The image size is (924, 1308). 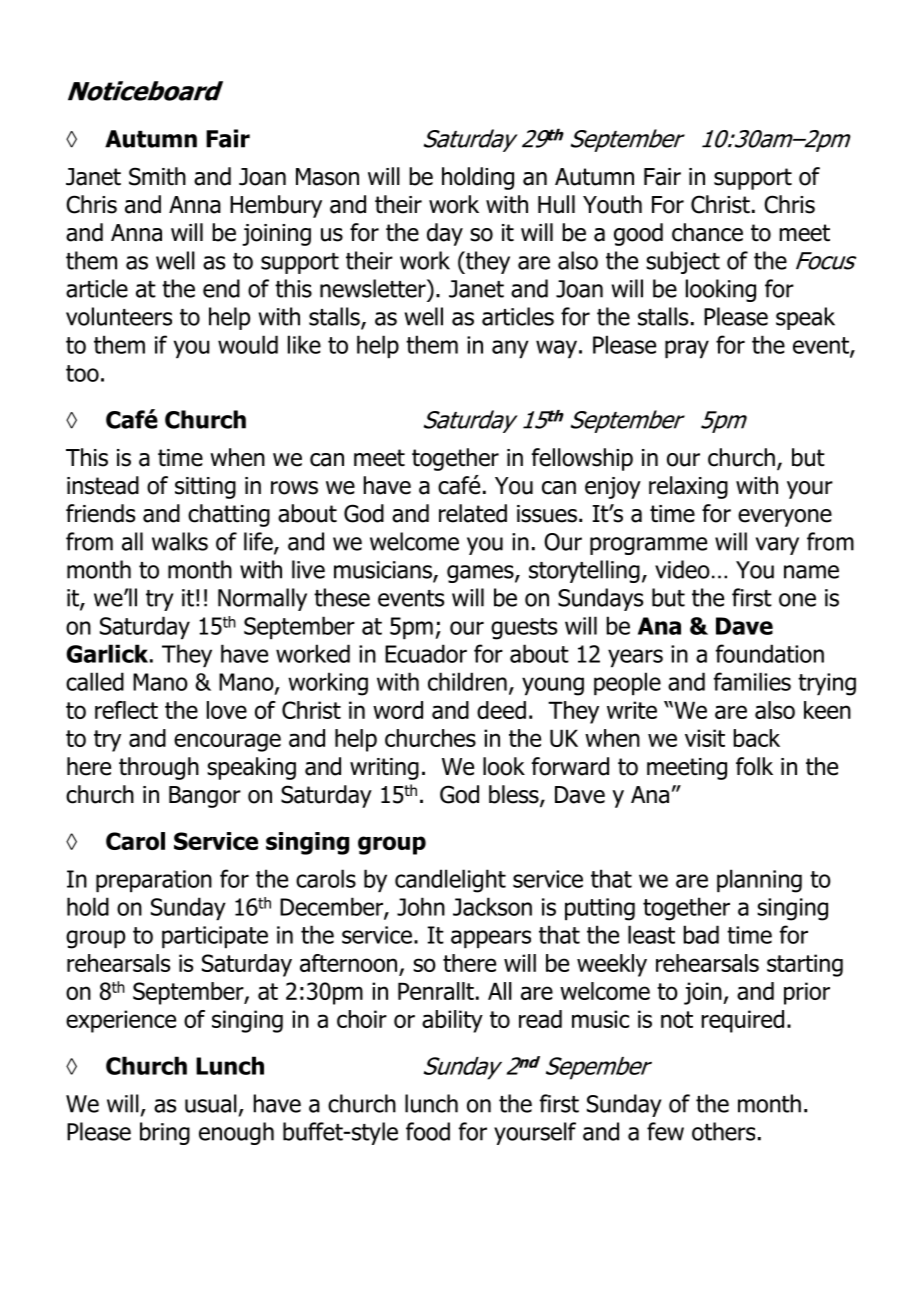 I want to click on planning, so click(x=759, y=881).
